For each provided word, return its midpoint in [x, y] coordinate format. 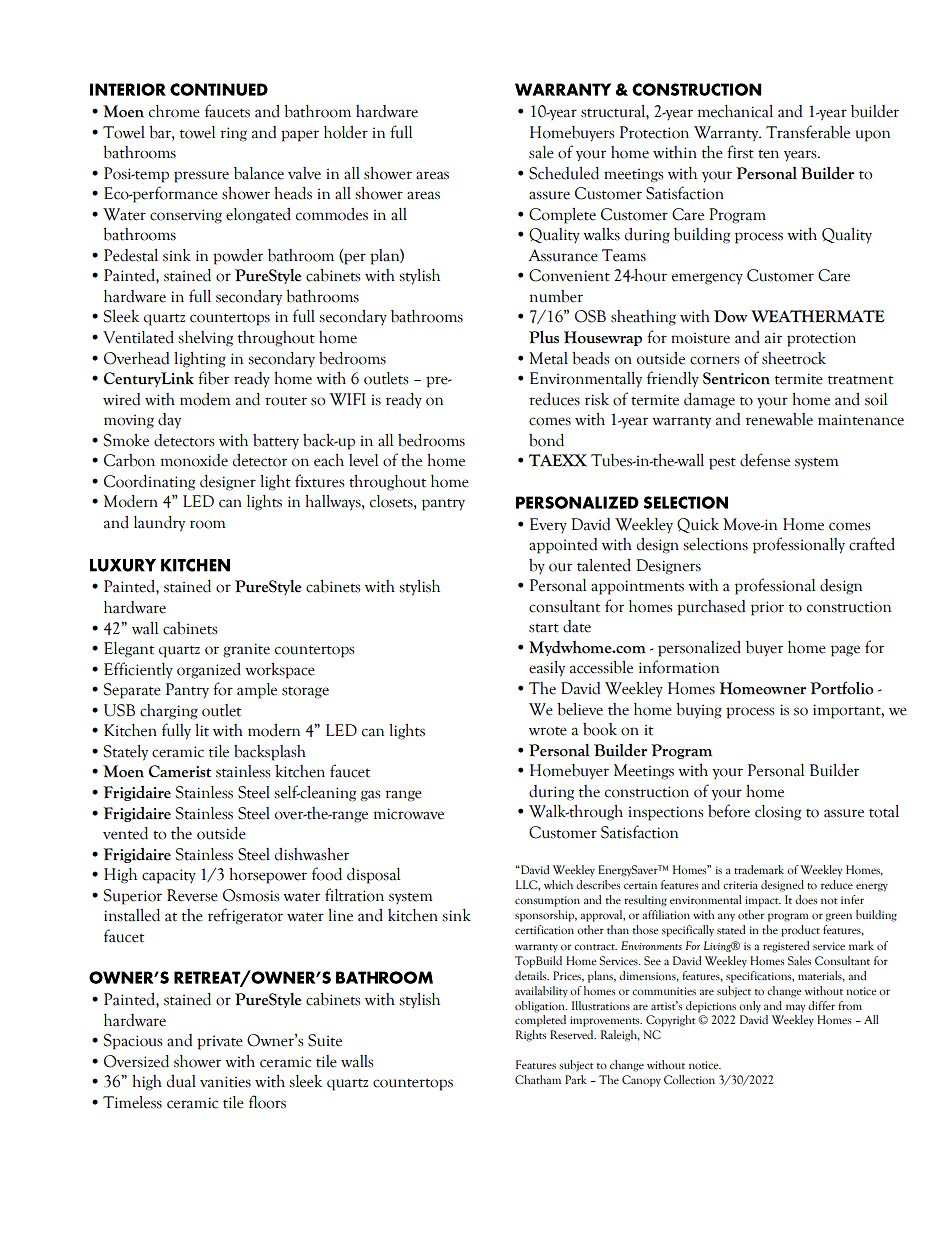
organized [209, 671]
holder [346, 132]
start [544, 628]
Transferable [808, 132]
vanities [225, 1082]
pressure [201, 177]
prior [767, 608]
